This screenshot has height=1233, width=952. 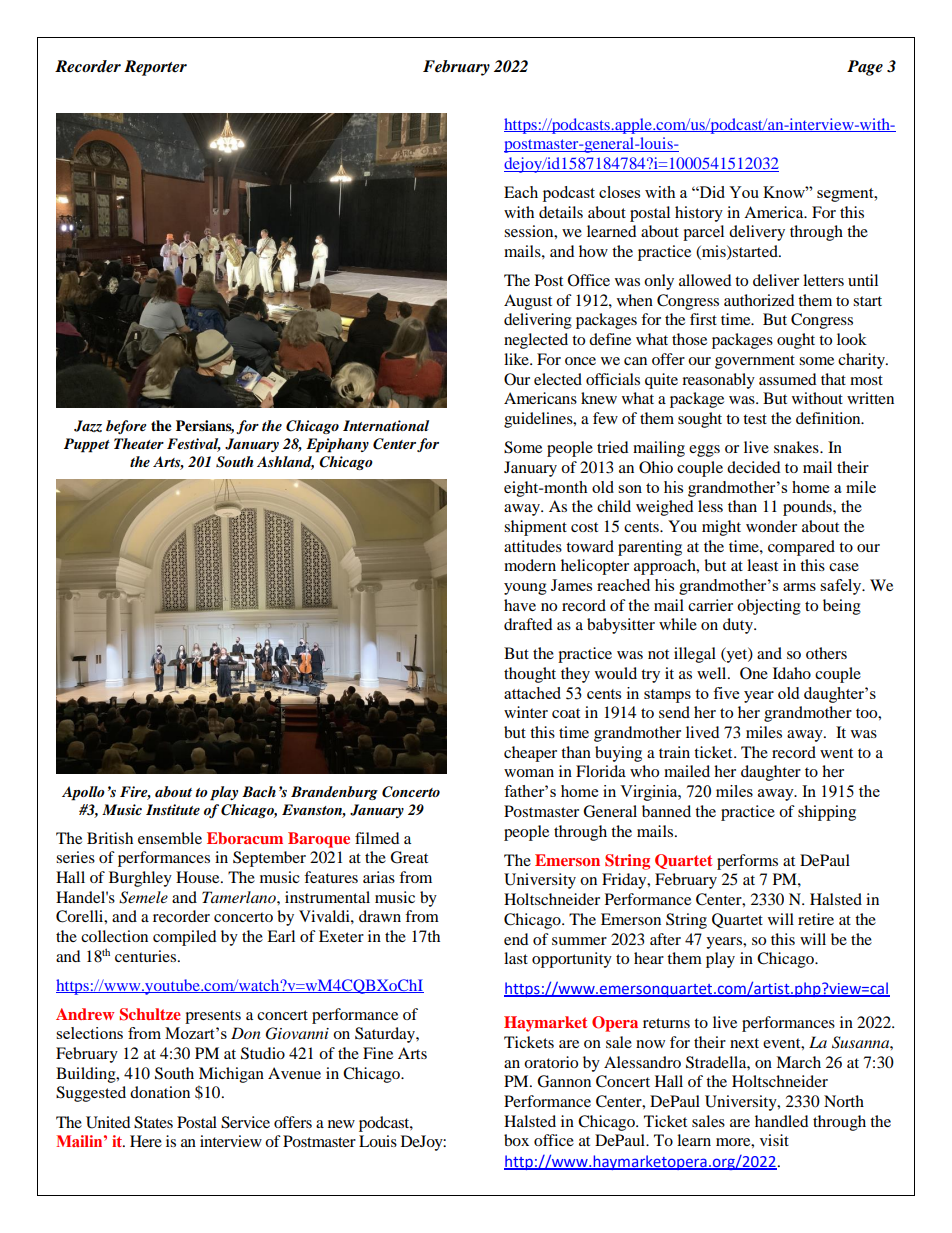 I want to click on Festival, so click(x=194, y=445).
